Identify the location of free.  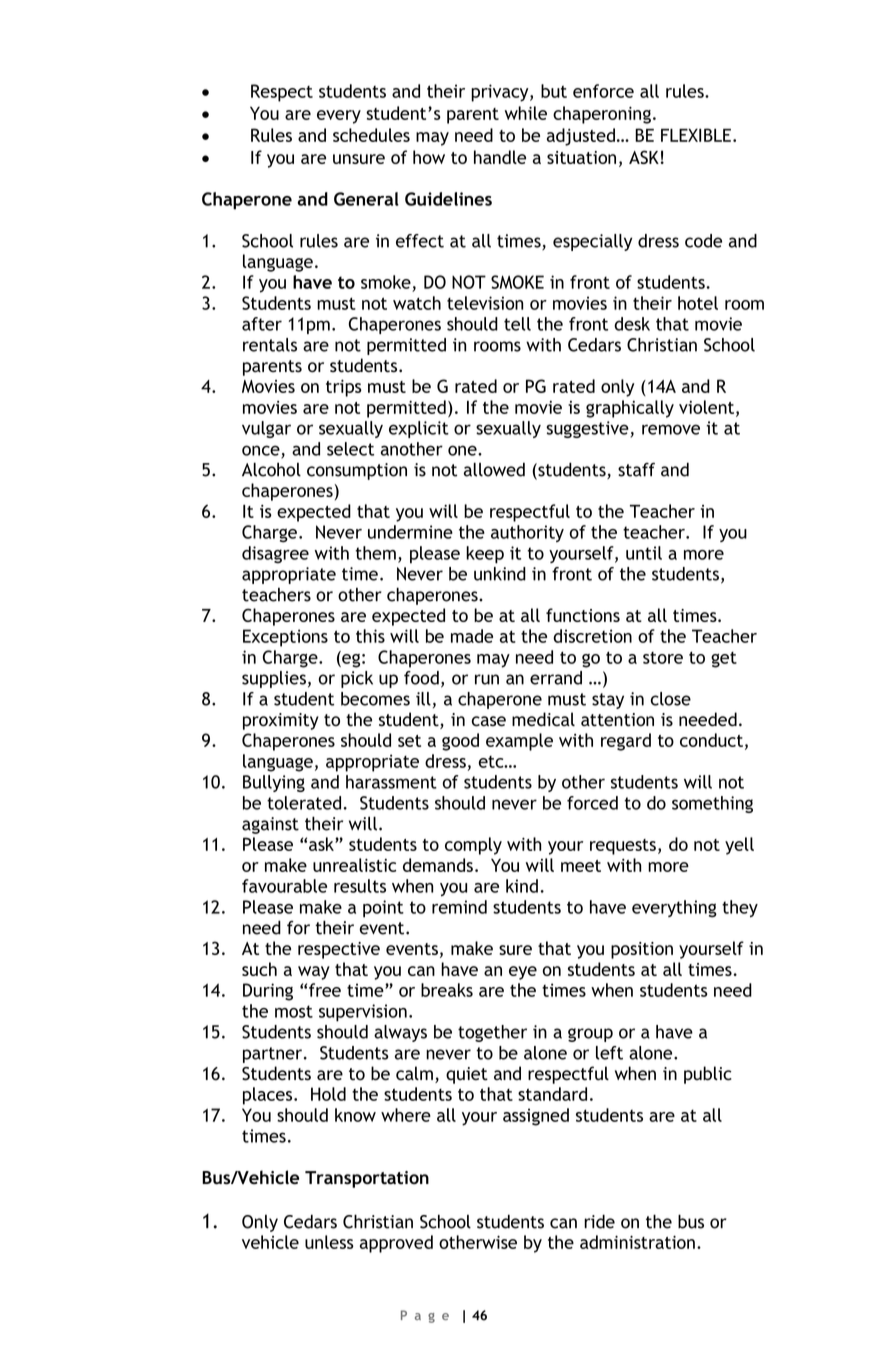
(325, 990).
